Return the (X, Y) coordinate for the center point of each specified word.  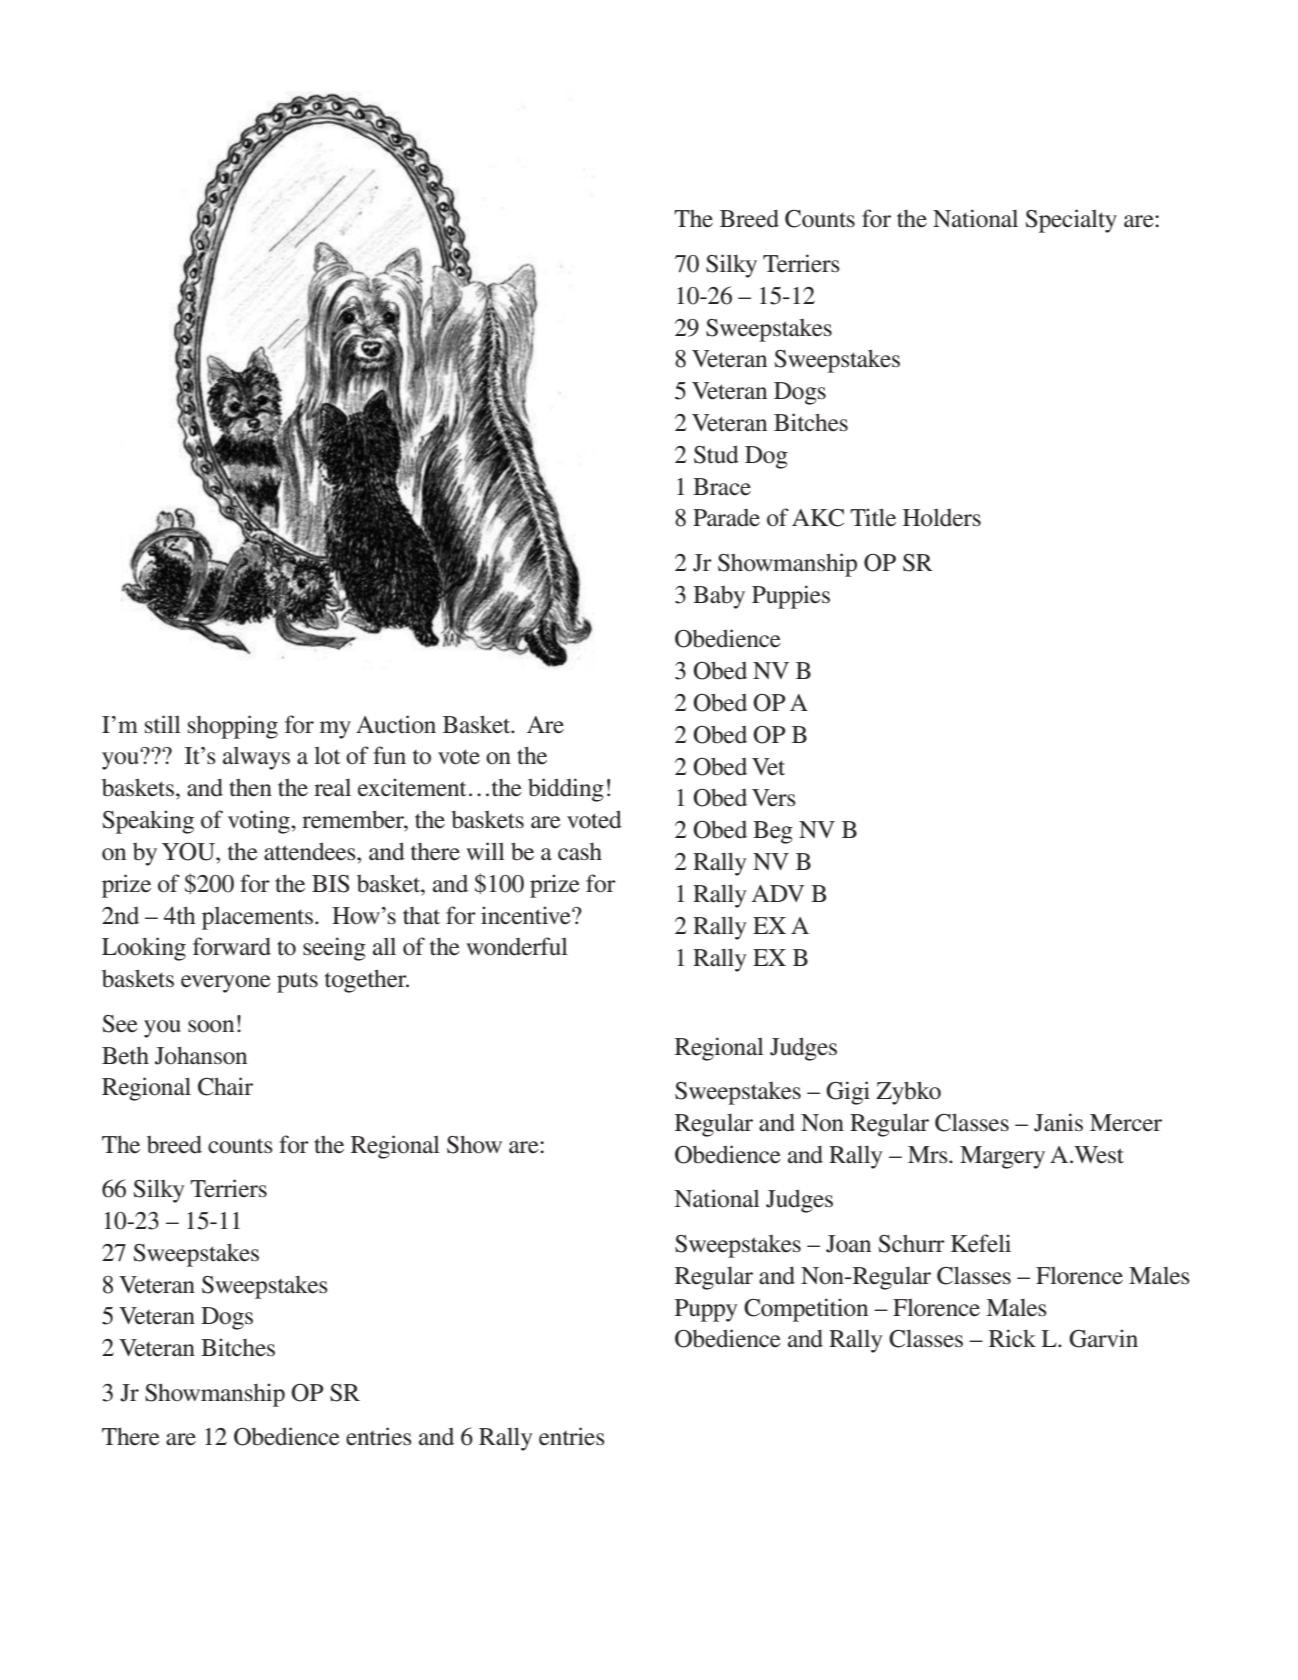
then (250, 787)
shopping (233, 727)
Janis (1058, 1122)
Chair (225, 1086)
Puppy (706, 1310)
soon (211, 1026)
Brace (722, 487)
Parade (726, 518)
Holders (942, 518)
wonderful (517, 946)
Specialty (1071, 221)
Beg (773, 832)
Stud (716, 454)
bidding (566, 790)
